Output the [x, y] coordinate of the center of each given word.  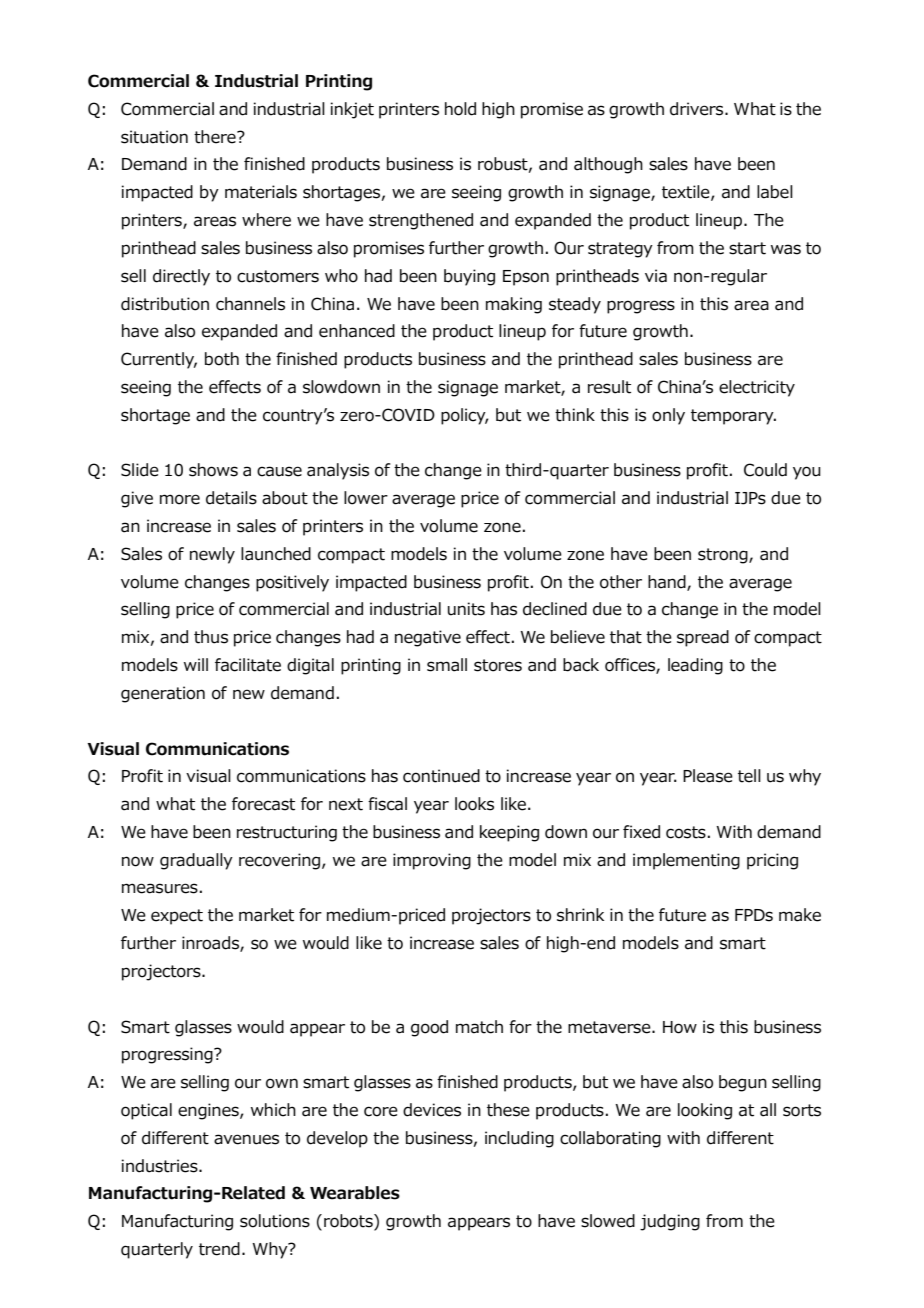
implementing [686, 861]
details [231, 498]
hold [460, 109]
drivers [698, 109]
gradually [196, 861]
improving [432, 861]
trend [219, 1249]
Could [765, 470]
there [216, 137]
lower [366, 498]
